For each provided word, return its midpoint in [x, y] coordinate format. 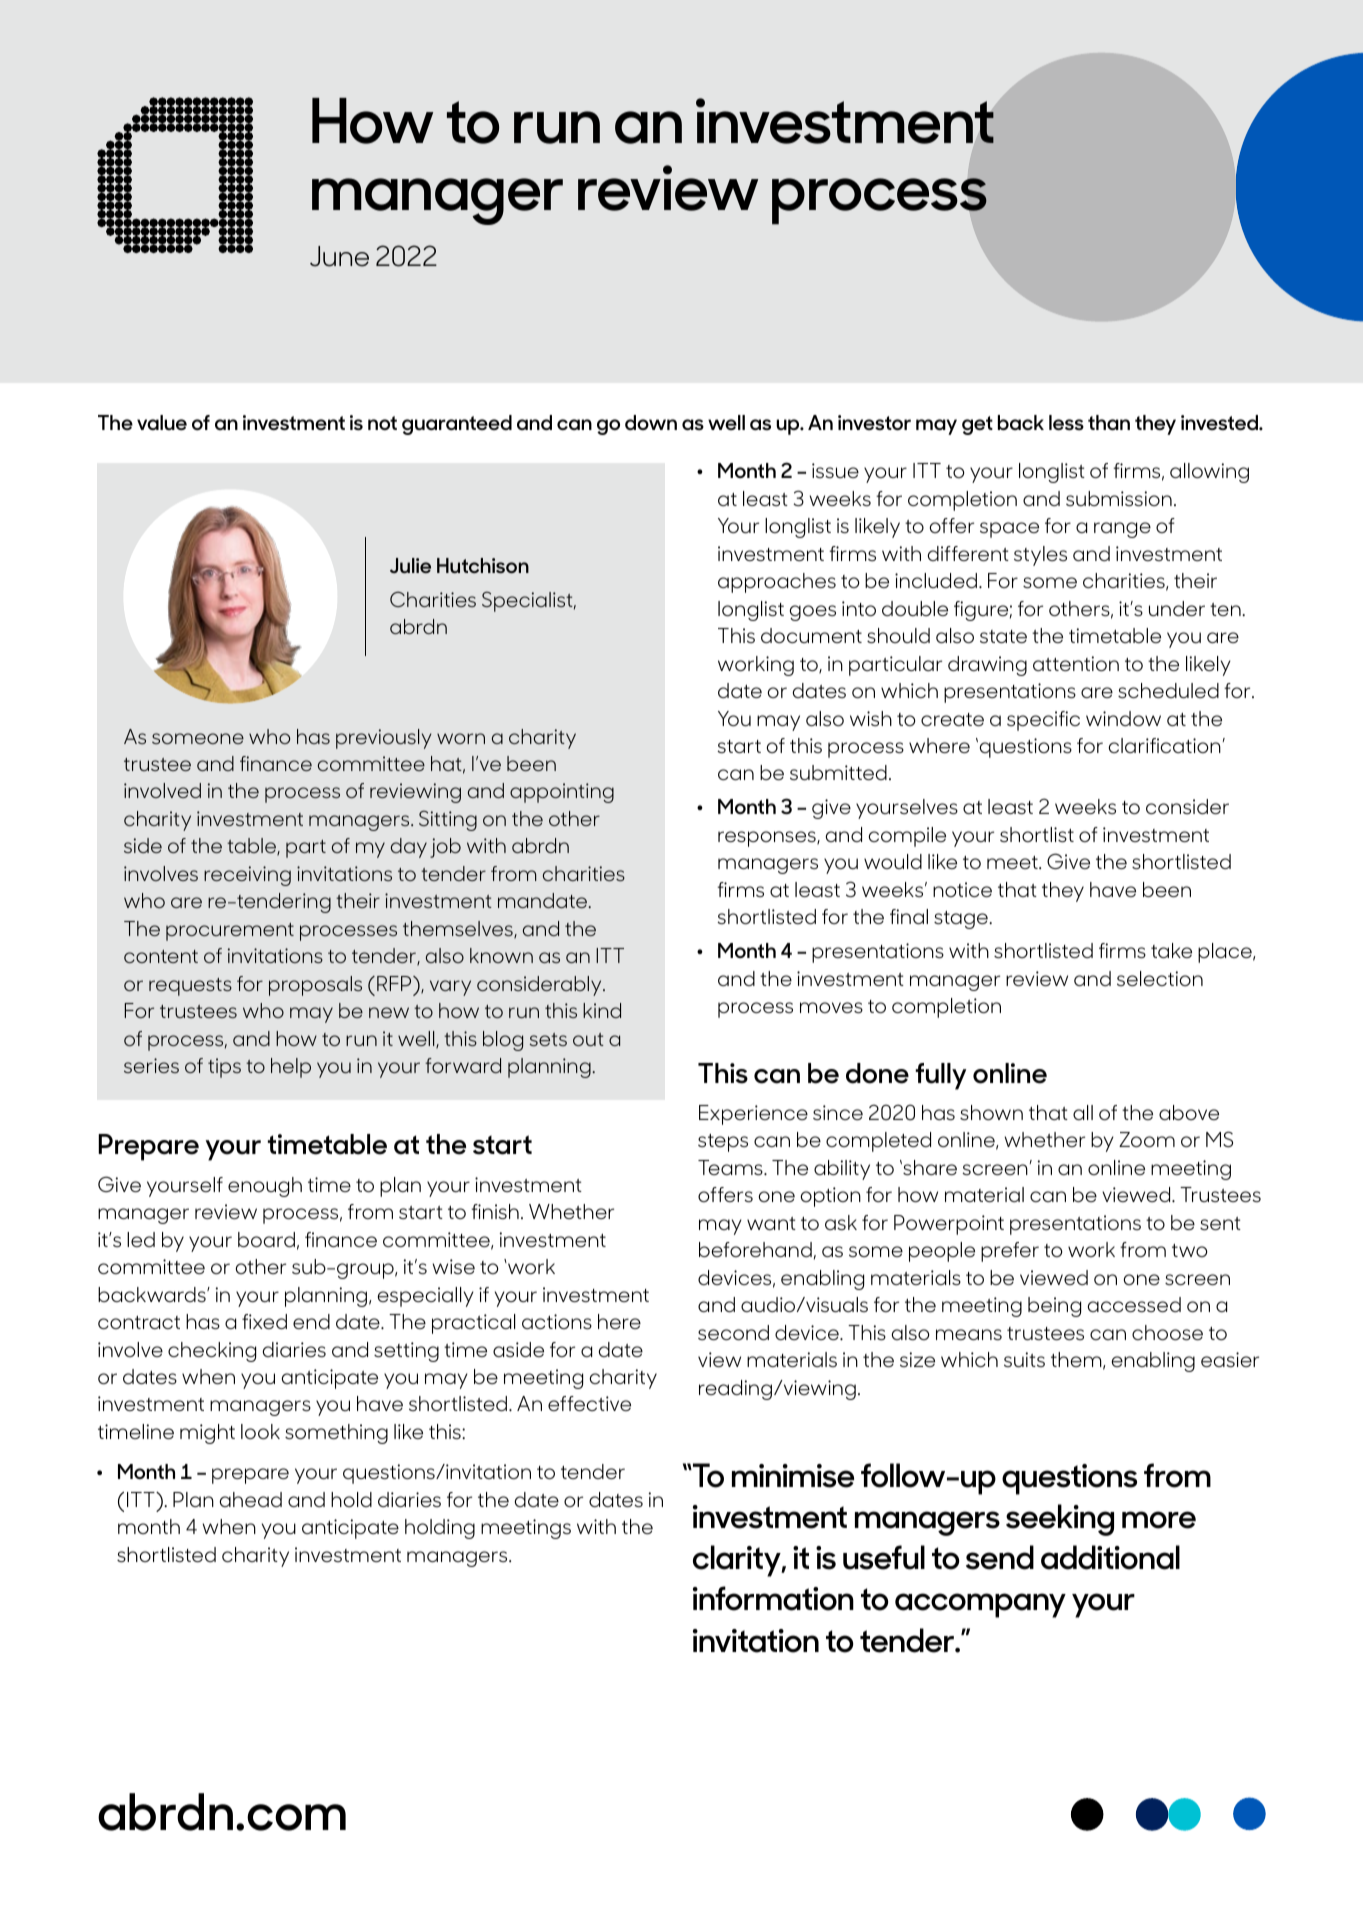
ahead [251, 1499]
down [651, 422]
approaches [777, 583]
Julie [410, 565]
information [773, 1598]
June [339, 256]
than [1109, 422]
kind [602, 1010]
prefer [1010, 1252]
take [1171, 950]
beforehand [755, 1249]
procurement [230, 932]
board [266, 1239]
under [1177, 608]
